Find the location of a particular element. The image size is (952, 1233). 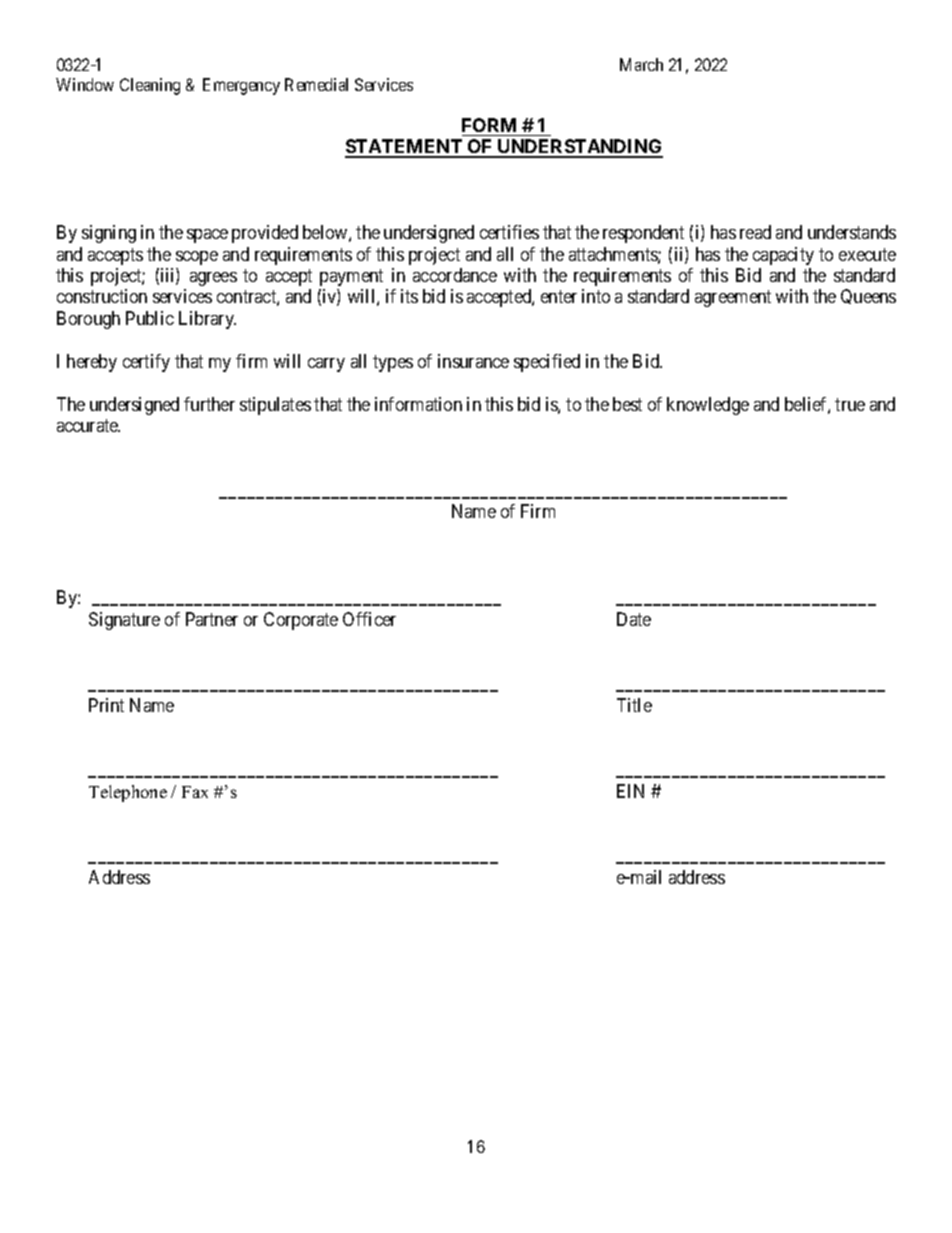

further is located at coordinates (209, 404).
